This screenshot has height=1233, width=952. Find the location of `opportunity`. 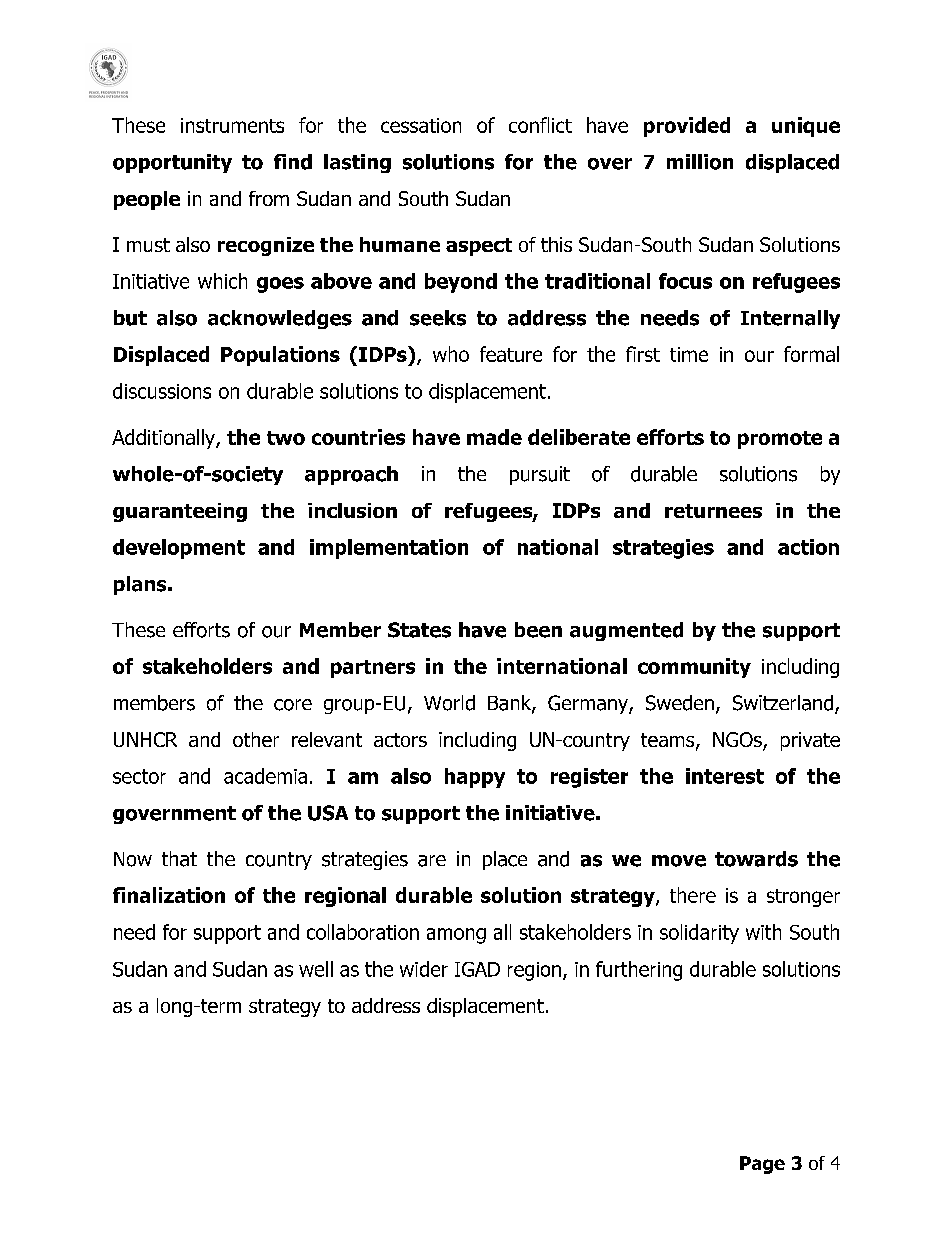

opportunity is located at coordinates (172, 163).
